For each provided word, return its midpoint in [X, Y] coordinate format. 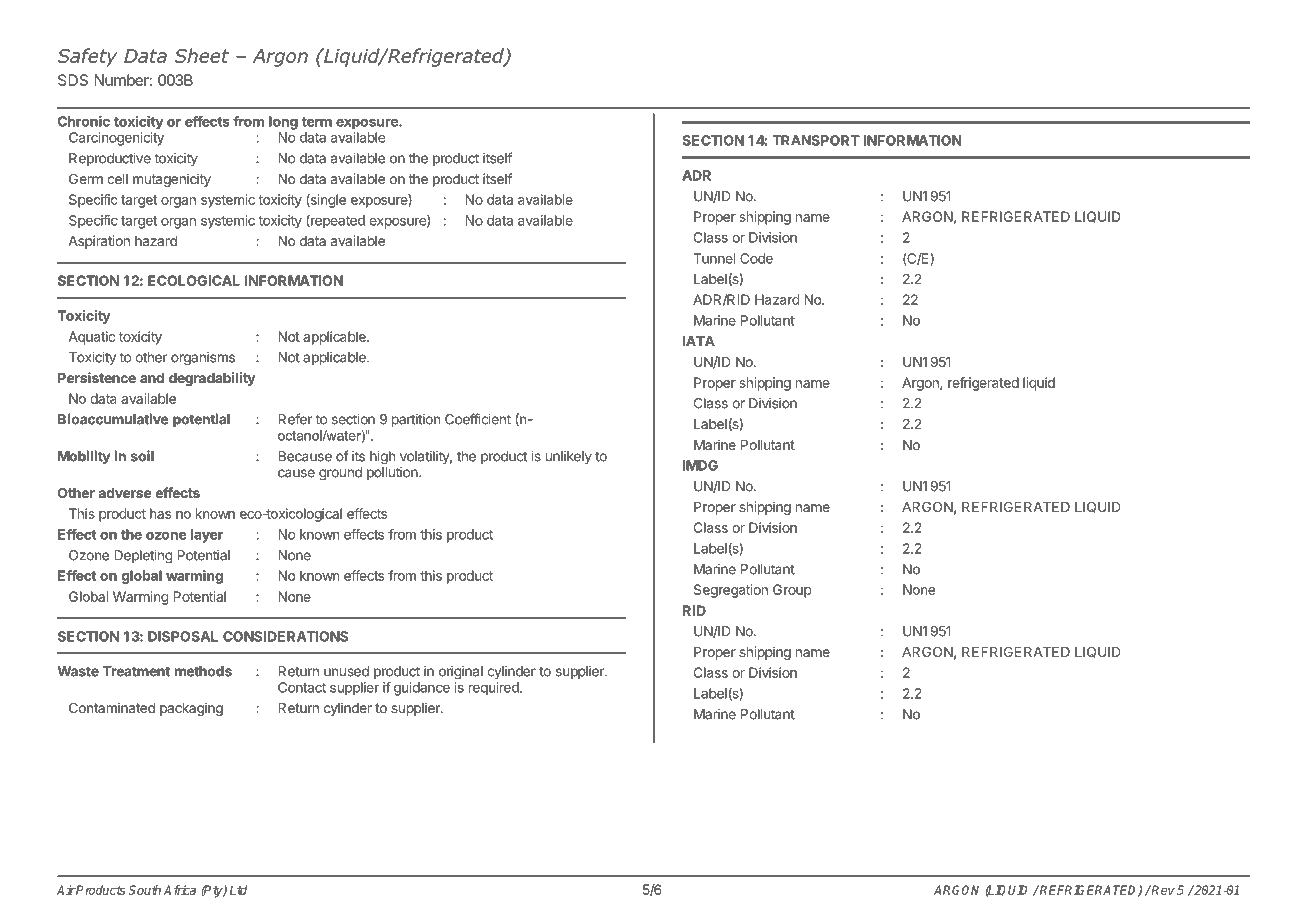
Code [756, 258]
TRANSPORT [816, 140]
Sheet [202, 55]
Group [792, 591]
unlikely [569, 457]
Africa [180, 890]
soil [142, 456]
